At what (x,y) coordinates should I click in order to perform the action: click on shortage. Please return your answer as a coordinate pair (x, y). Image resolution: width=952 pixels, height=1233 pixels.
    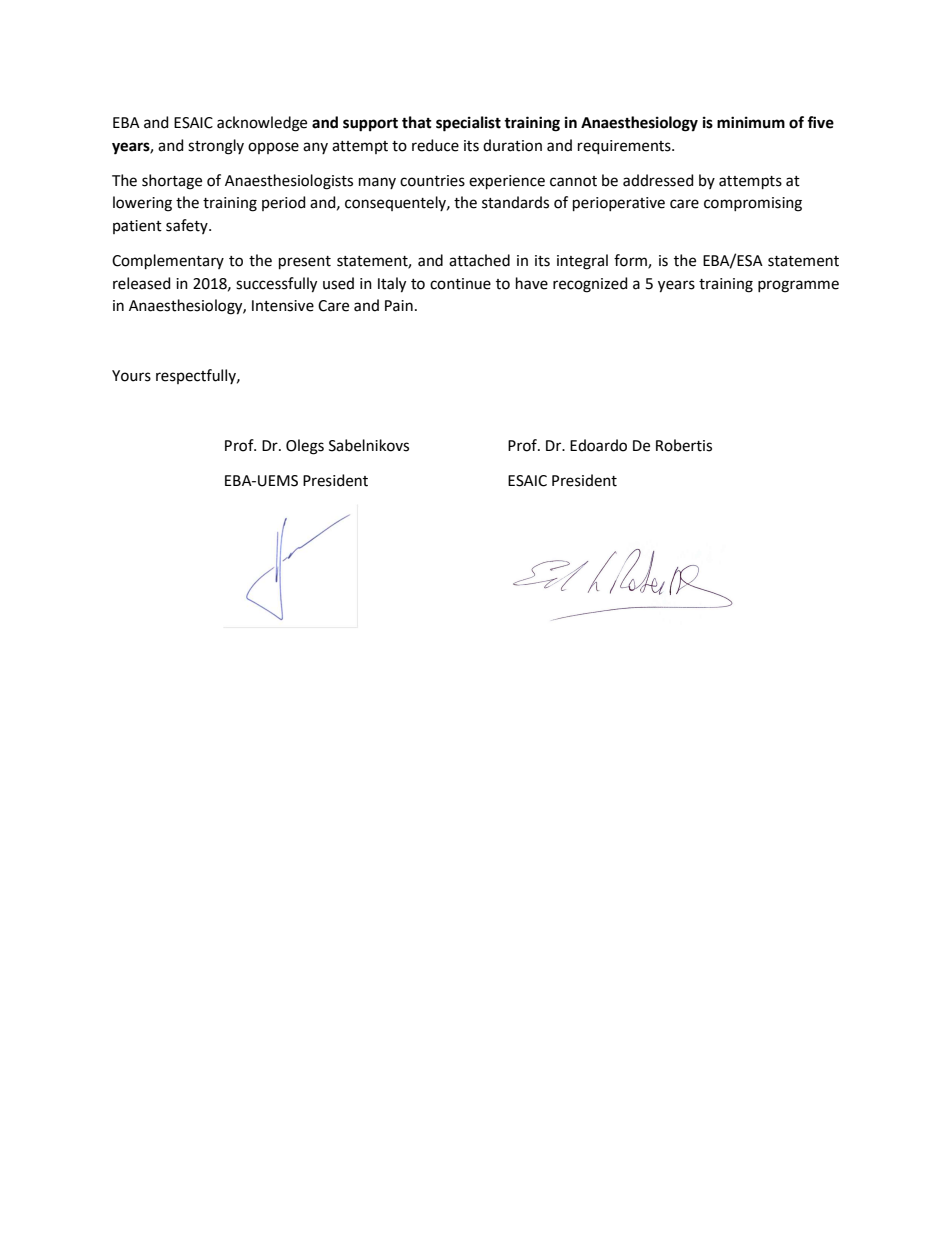
    Looking at the image, I should click on (172, 182).
